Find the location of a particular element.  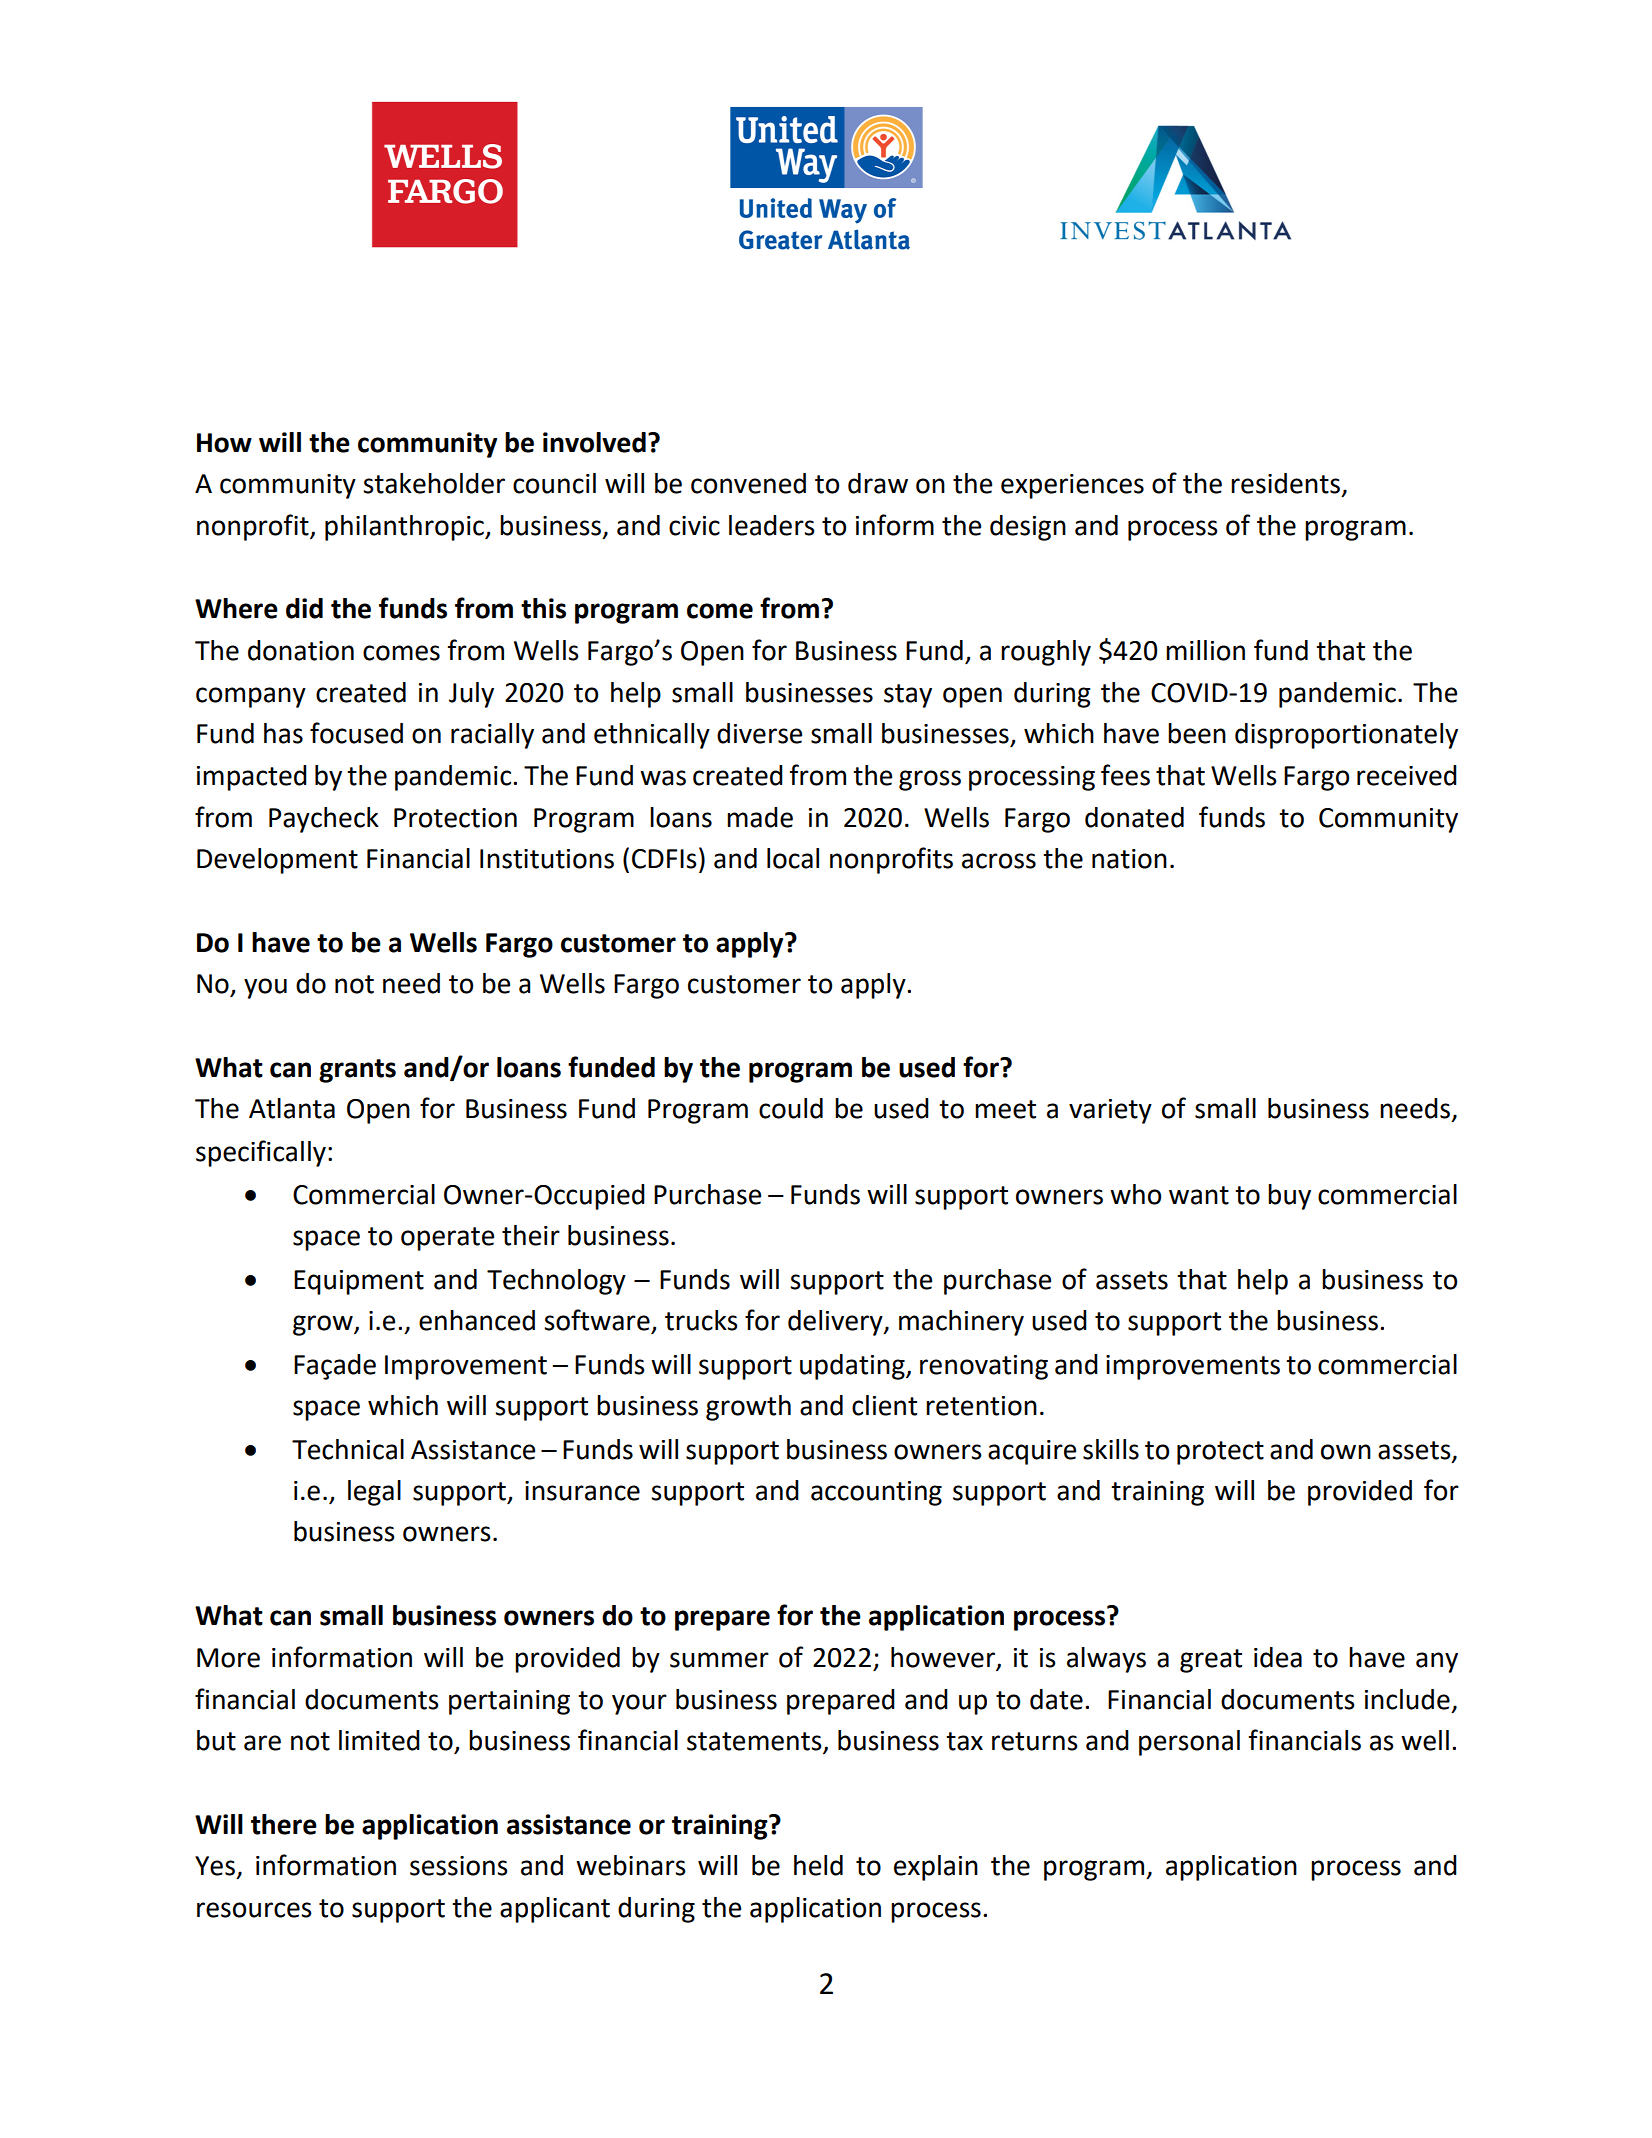

stakeholder is located at coordinates (434, 483).
